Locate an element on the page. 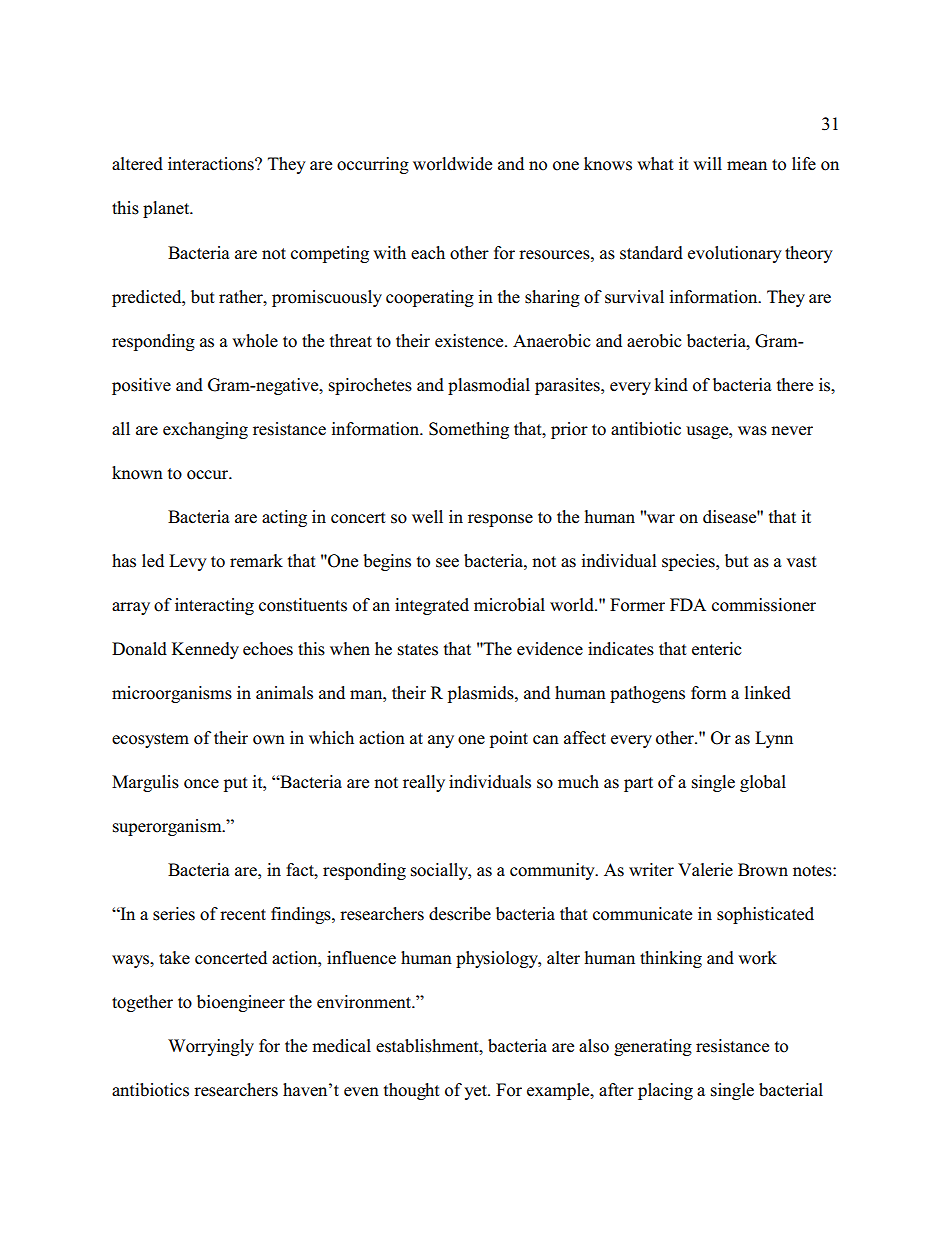 This image has height=1233, width=952. kind is located at coordinates (671, 385).
